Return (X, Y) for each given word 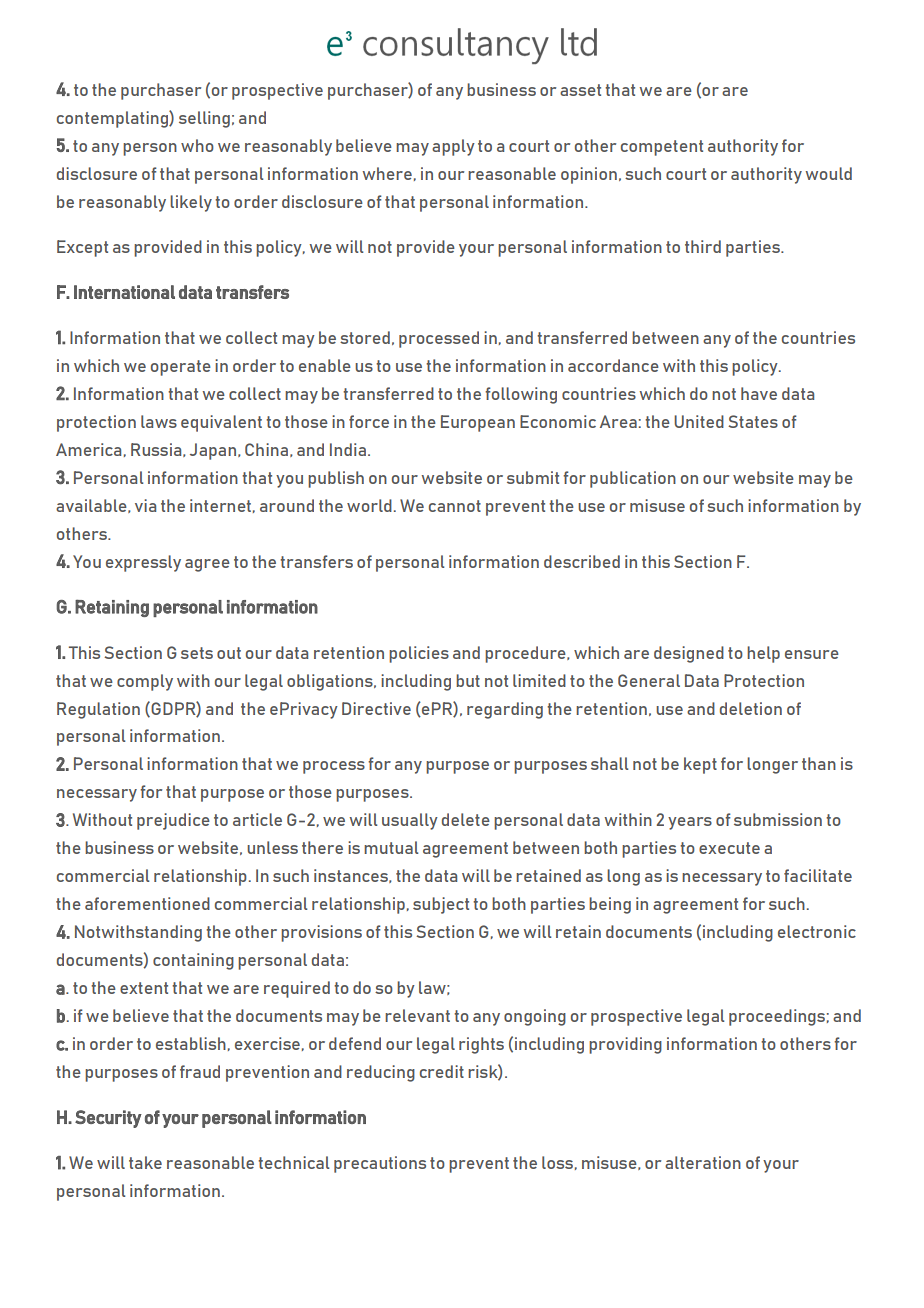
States (753, 421)
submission (778, 819)
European (478, 423)
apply (453, 147)
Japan (214, 451)
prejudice (173, 821)
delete (466, 819)
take (145, 1162)
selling (204, 119)
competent (662, 148)
